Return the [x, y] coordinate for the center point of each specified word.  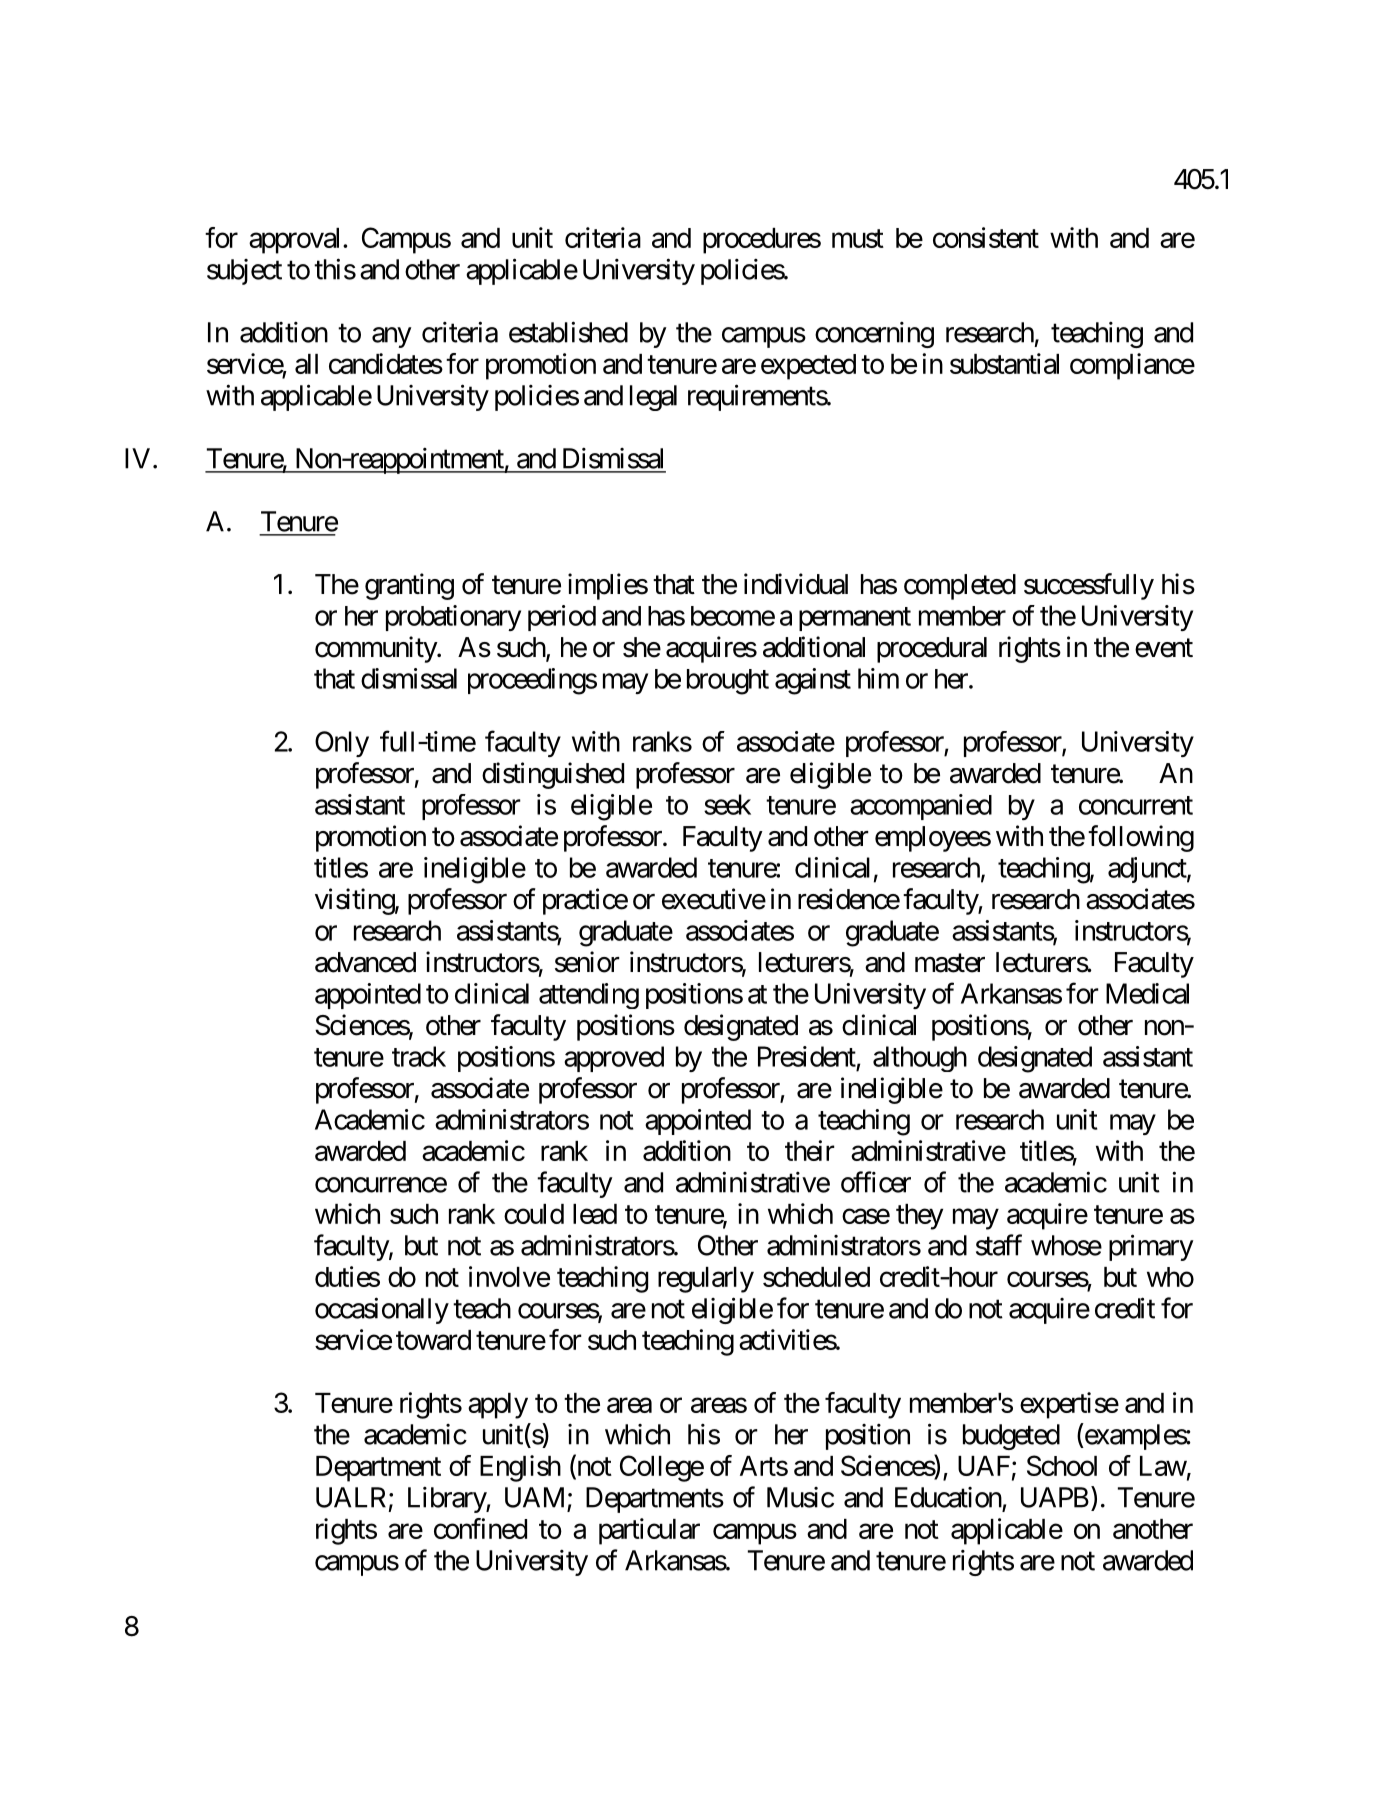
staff [999, 1245]
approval [296, 241]
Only [342, 744]
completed [960, 587]
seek [727, 804]
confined [480, 1528]
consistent [986, 237]
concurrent [1136, 805]
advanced [365, 962]
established [568, 332]
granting [409, 586]
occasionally [382, 1310]
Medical [1147, 993]
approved [614, 1059]
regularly [706, 1280]
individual [796, 584]
